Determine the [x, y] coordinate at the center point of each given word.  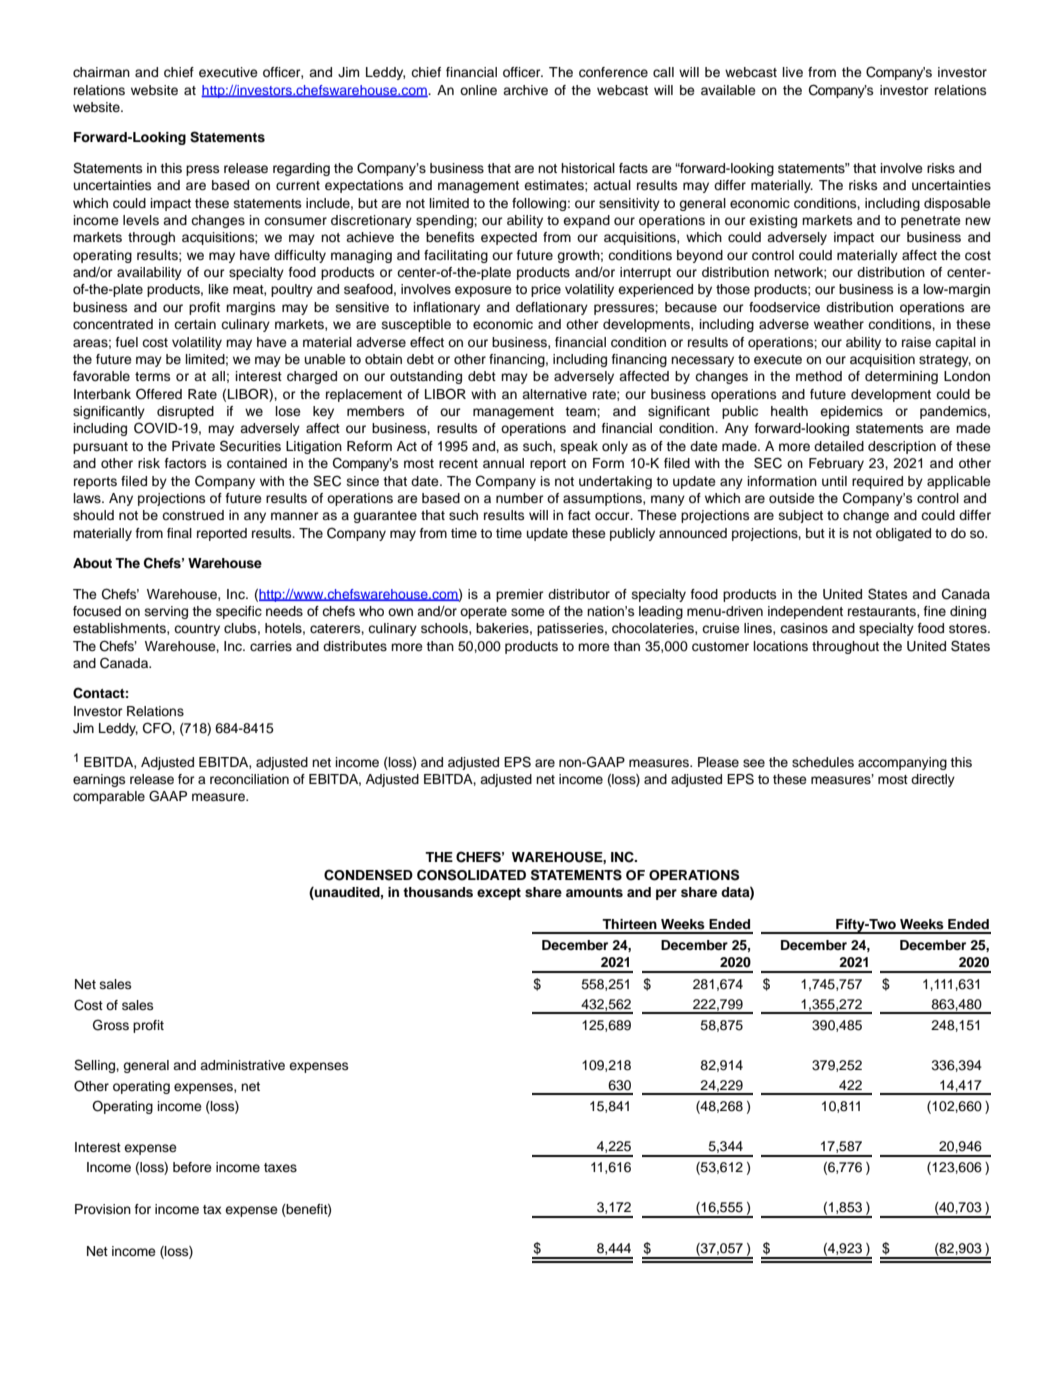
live [793, 72]
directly [933, 780]
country [197, 630]
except [499, 894]
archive [525, 90]
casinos [804, 628]
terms [152, 376]
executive [228, 72]
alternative [554, 394]
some [527, 612]
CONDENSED [368, 875]
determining [901, 377]
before [192, 1167]
